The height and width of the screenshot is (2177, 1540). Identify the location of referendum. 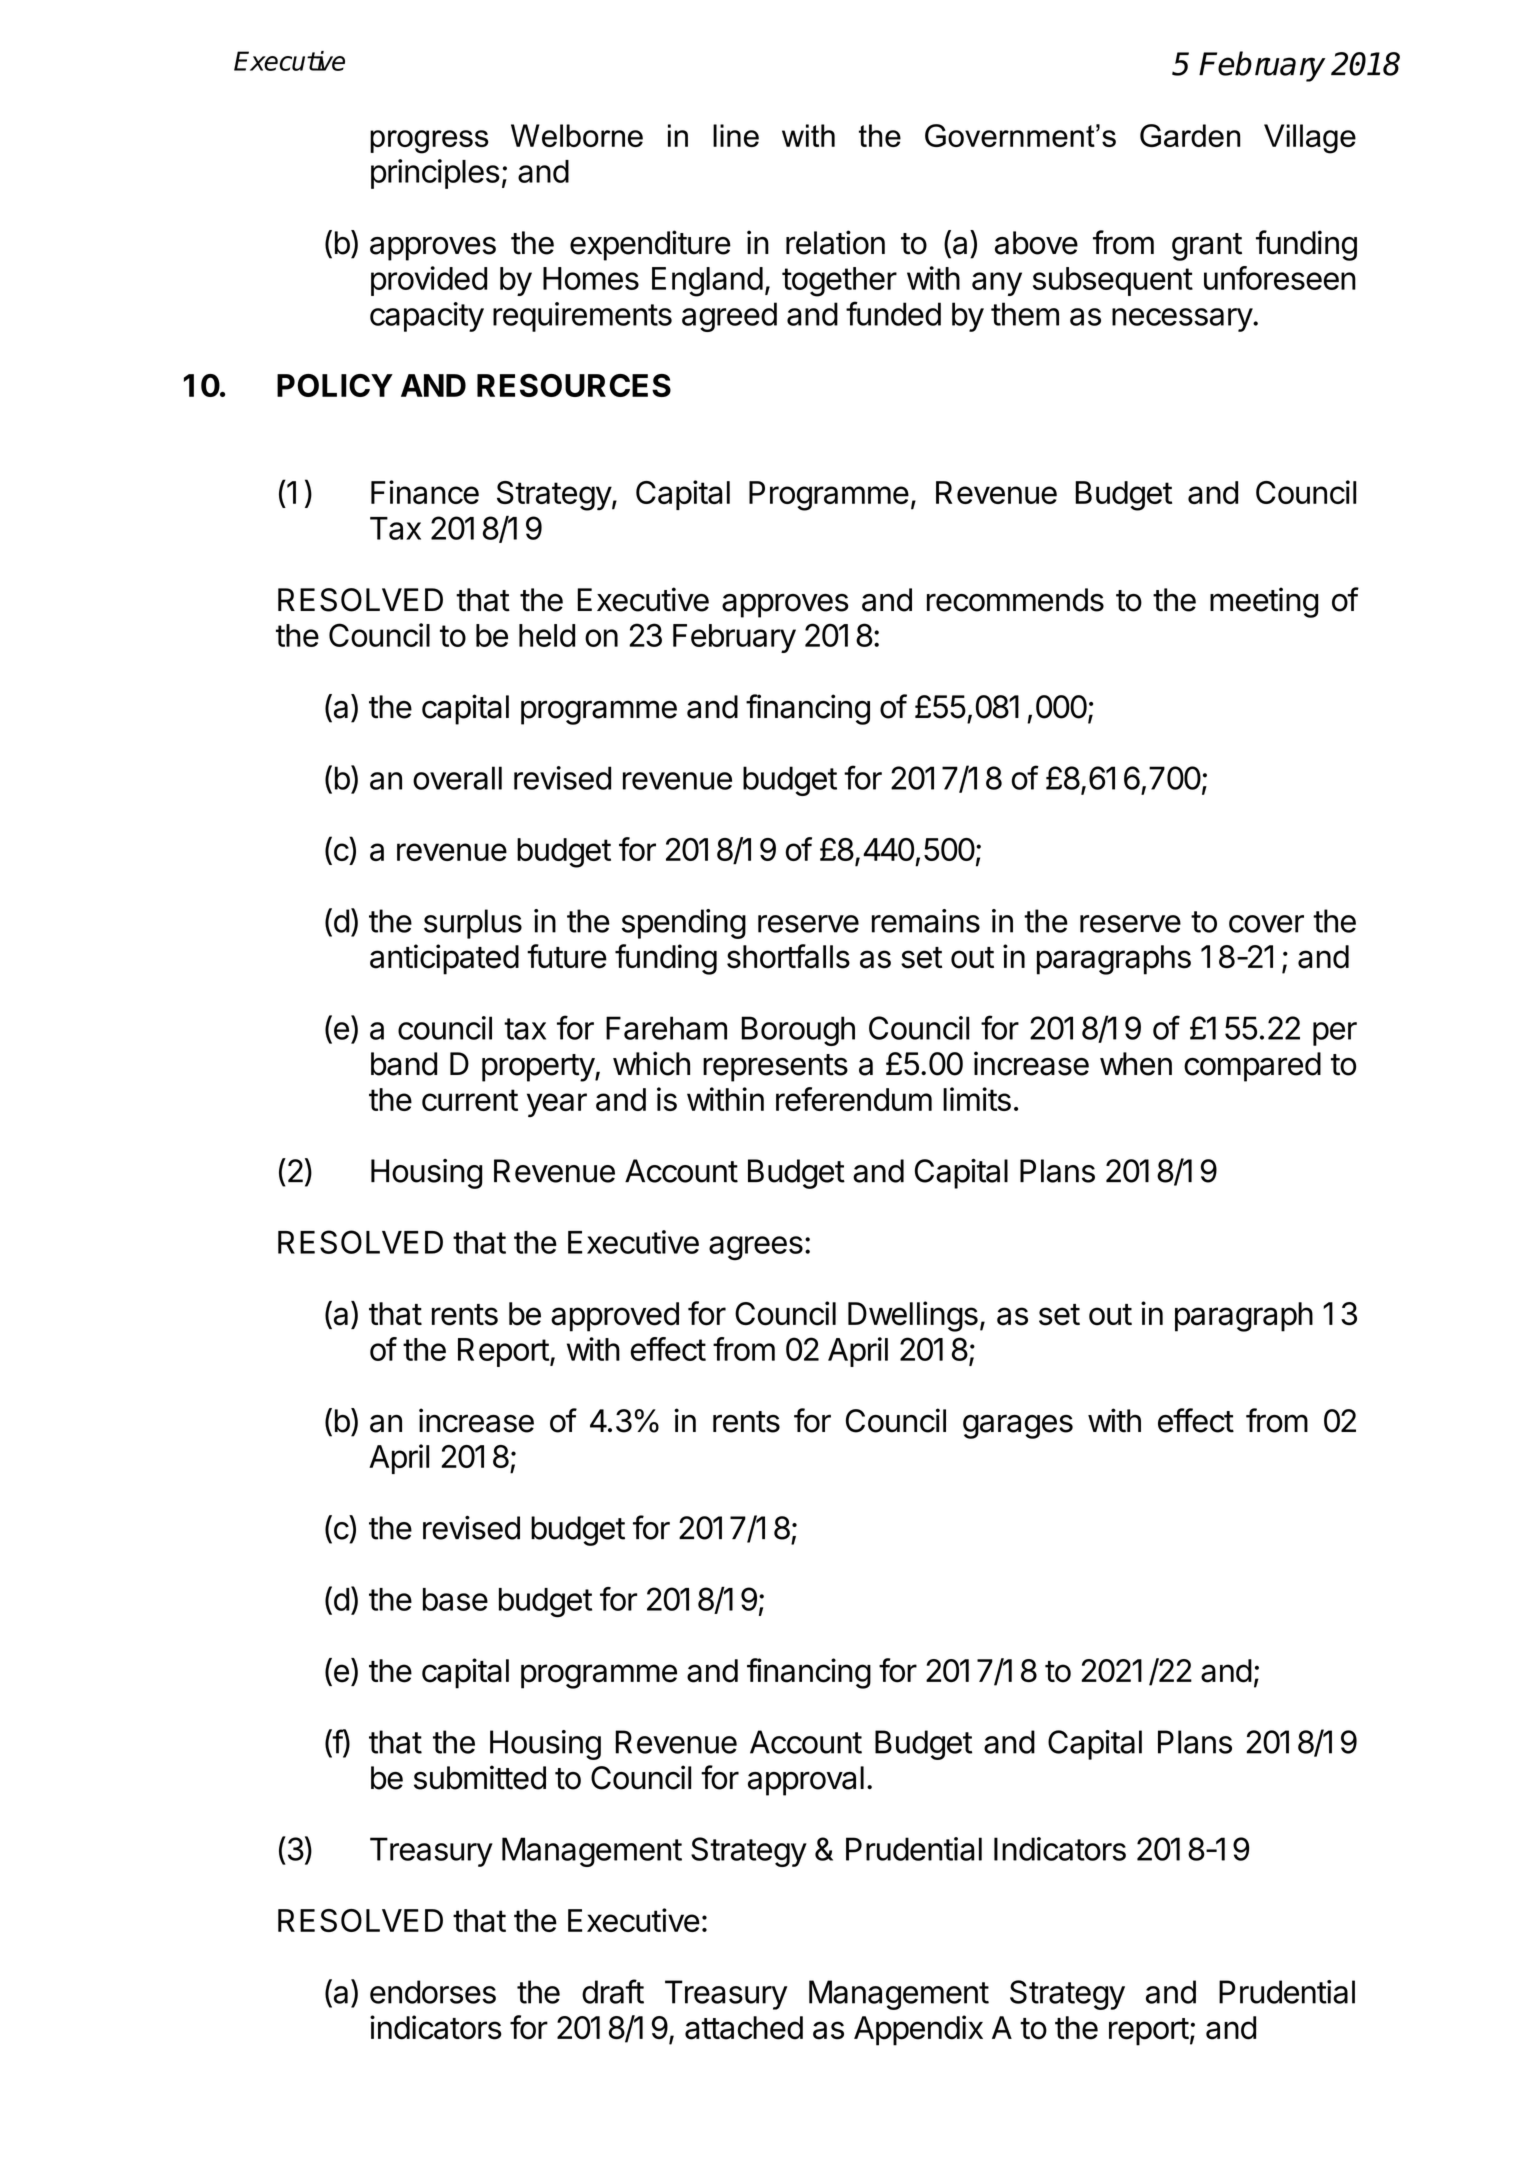
(854, 1099).
